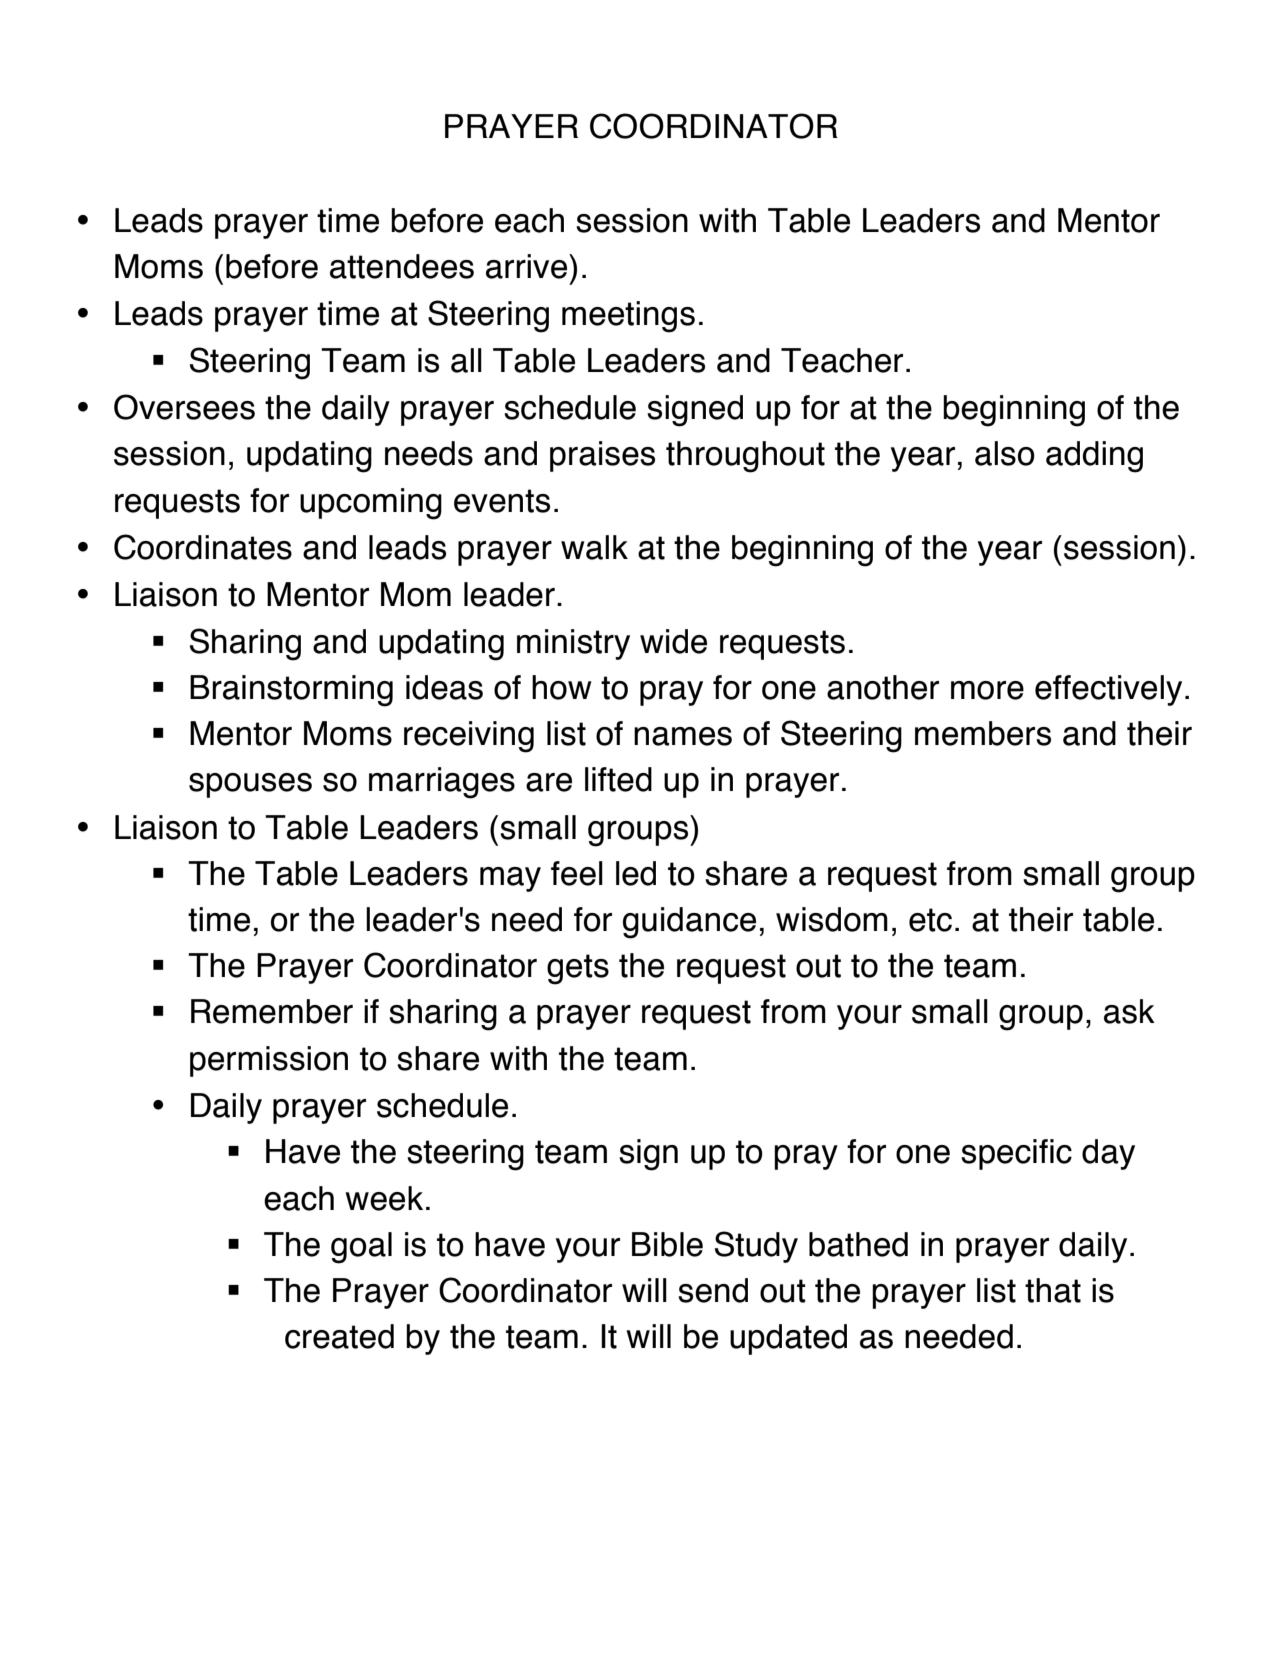 The width and height of the document is (1281, 1657). What do you see at coordinates (628, 317) in the document?
I see `meetings` at bounding box center [628, 317].
